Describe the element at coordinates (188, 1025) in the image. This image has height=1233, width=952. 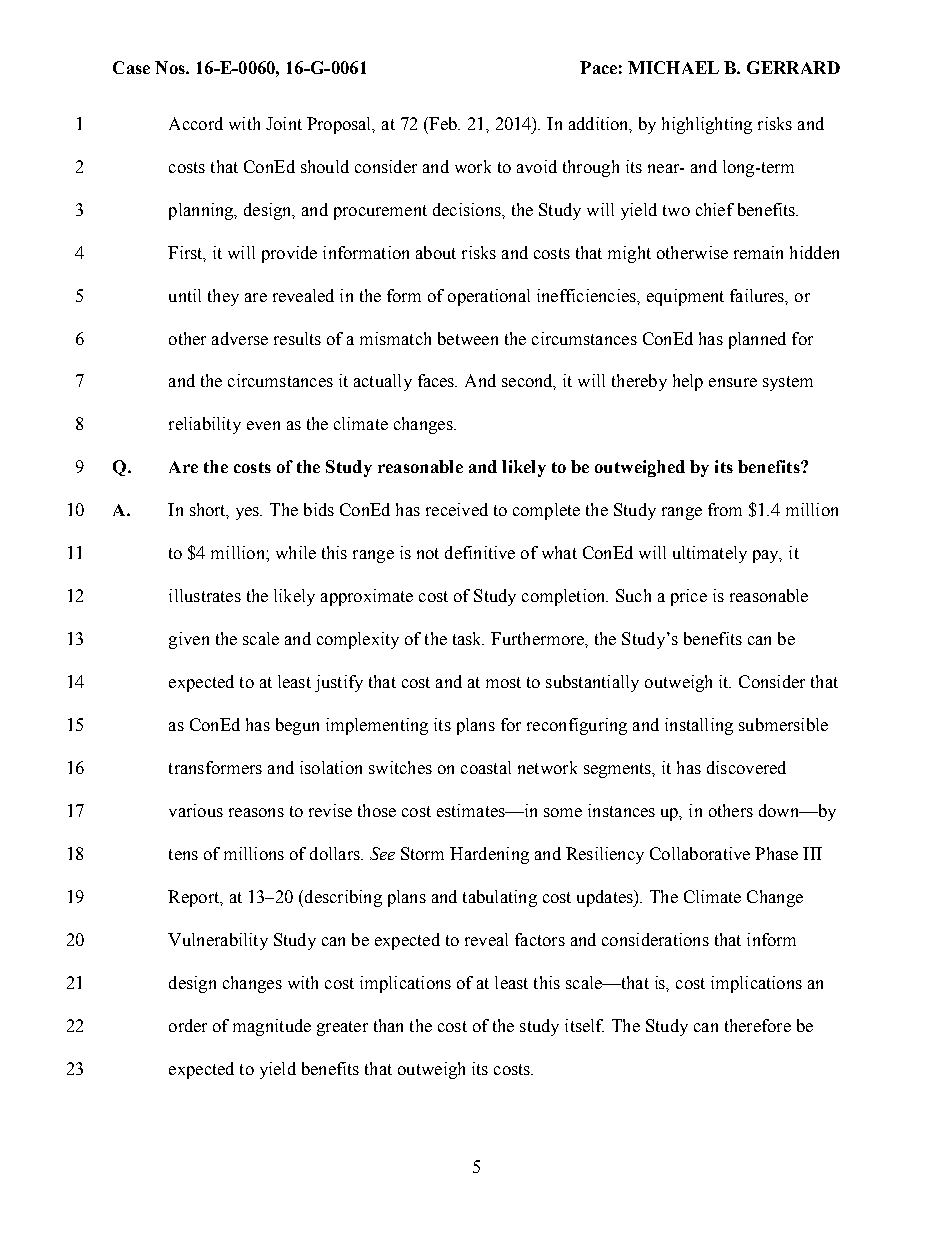
I see `order` at that location.
